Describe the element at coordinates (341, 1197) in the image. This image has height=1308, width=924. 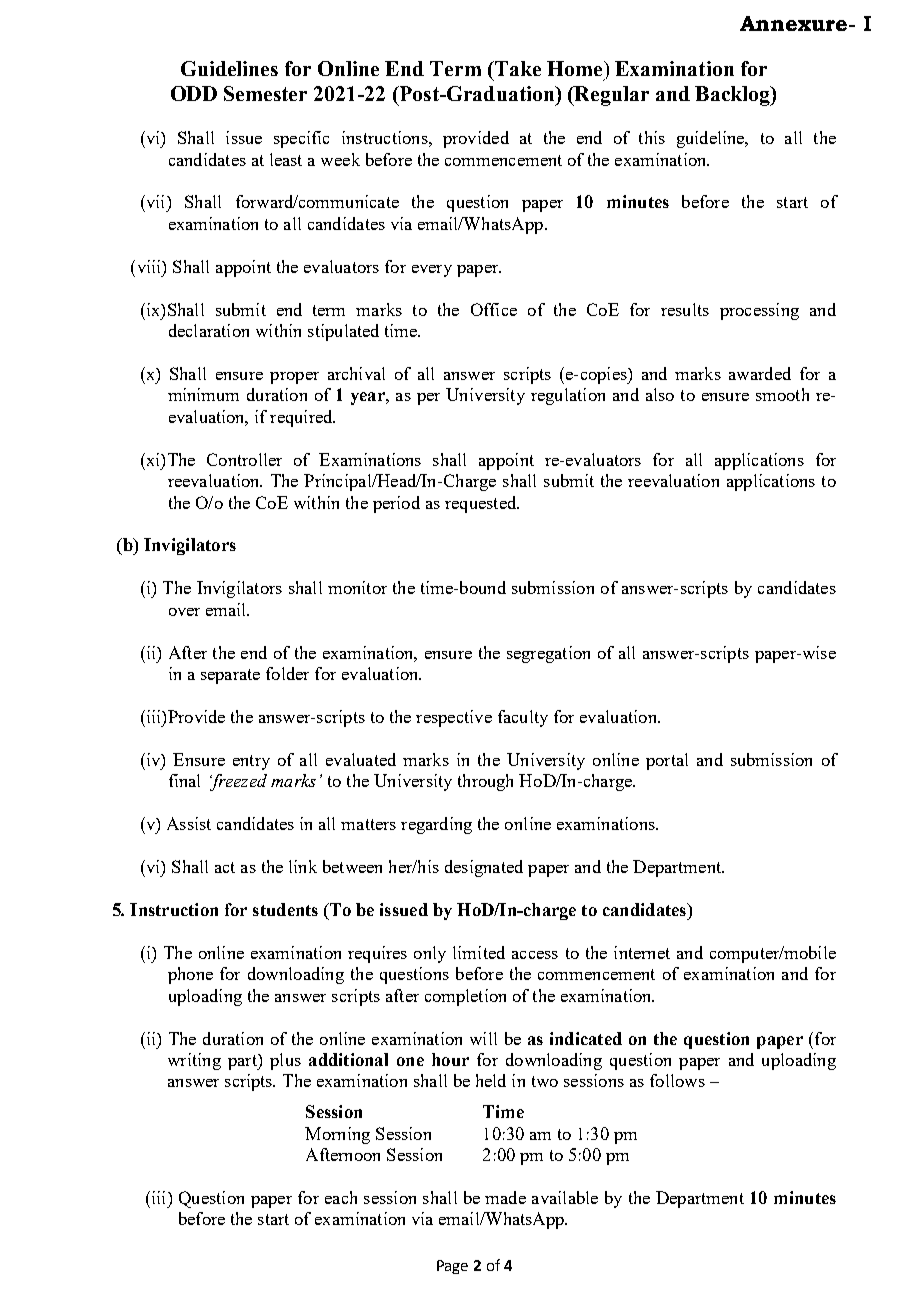
I see `each` at that location.
